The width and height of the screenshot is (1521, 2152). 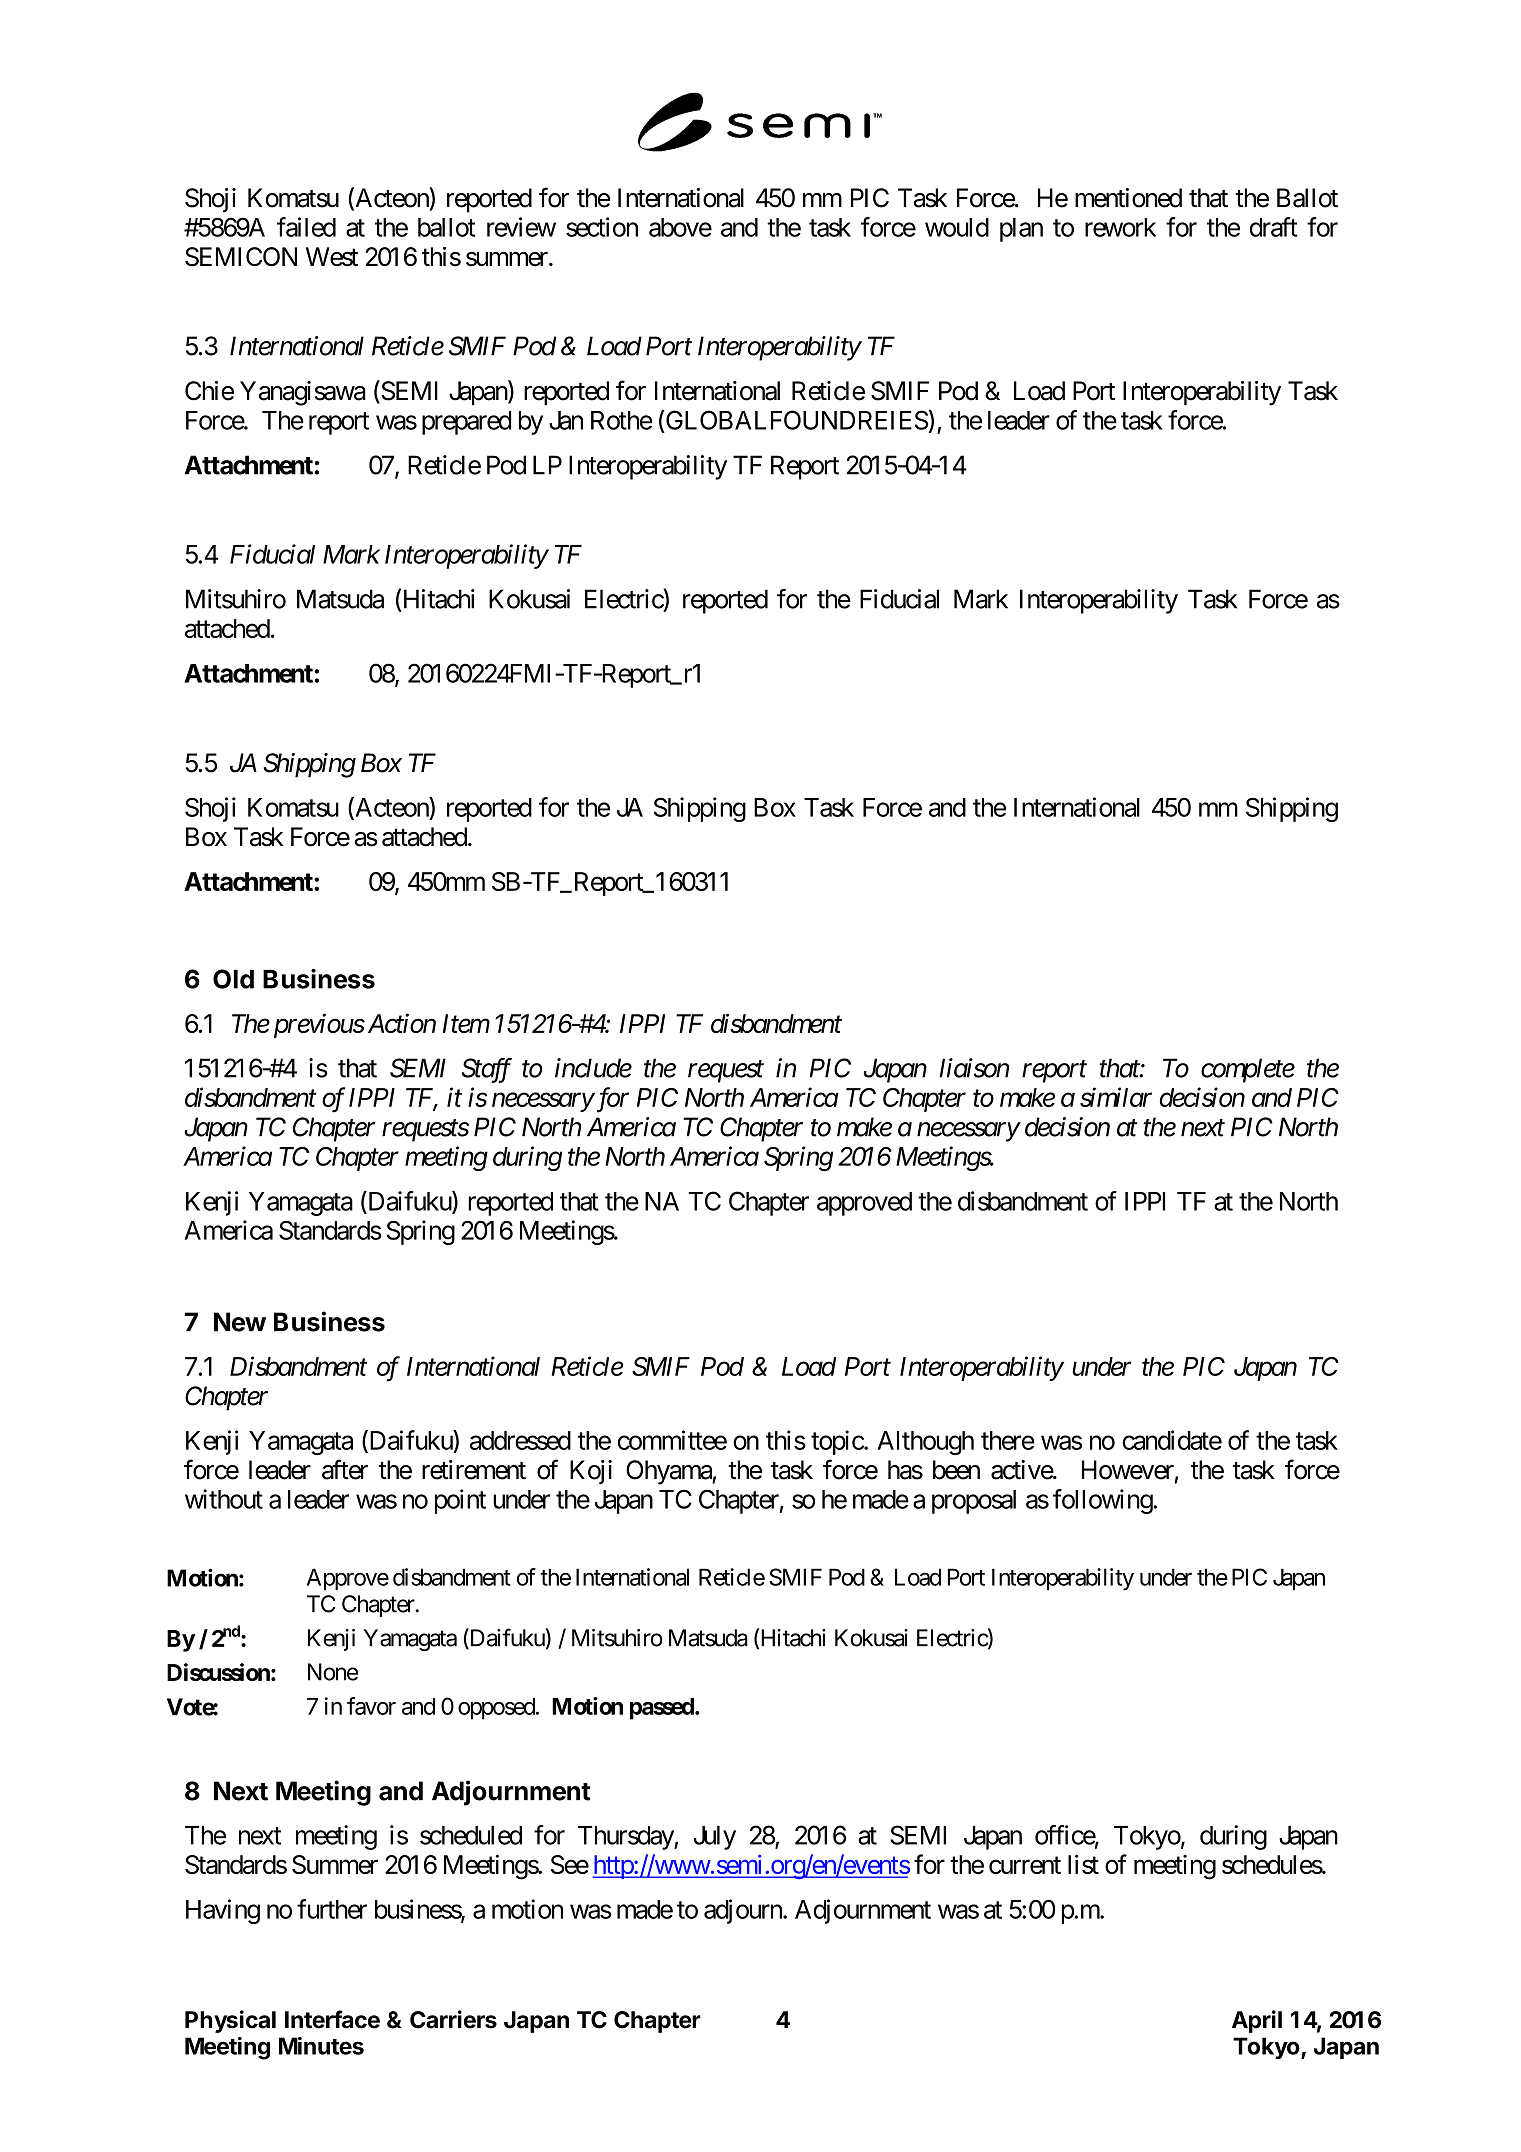 I want to click on Interface, so click(x=332, y=2019).
